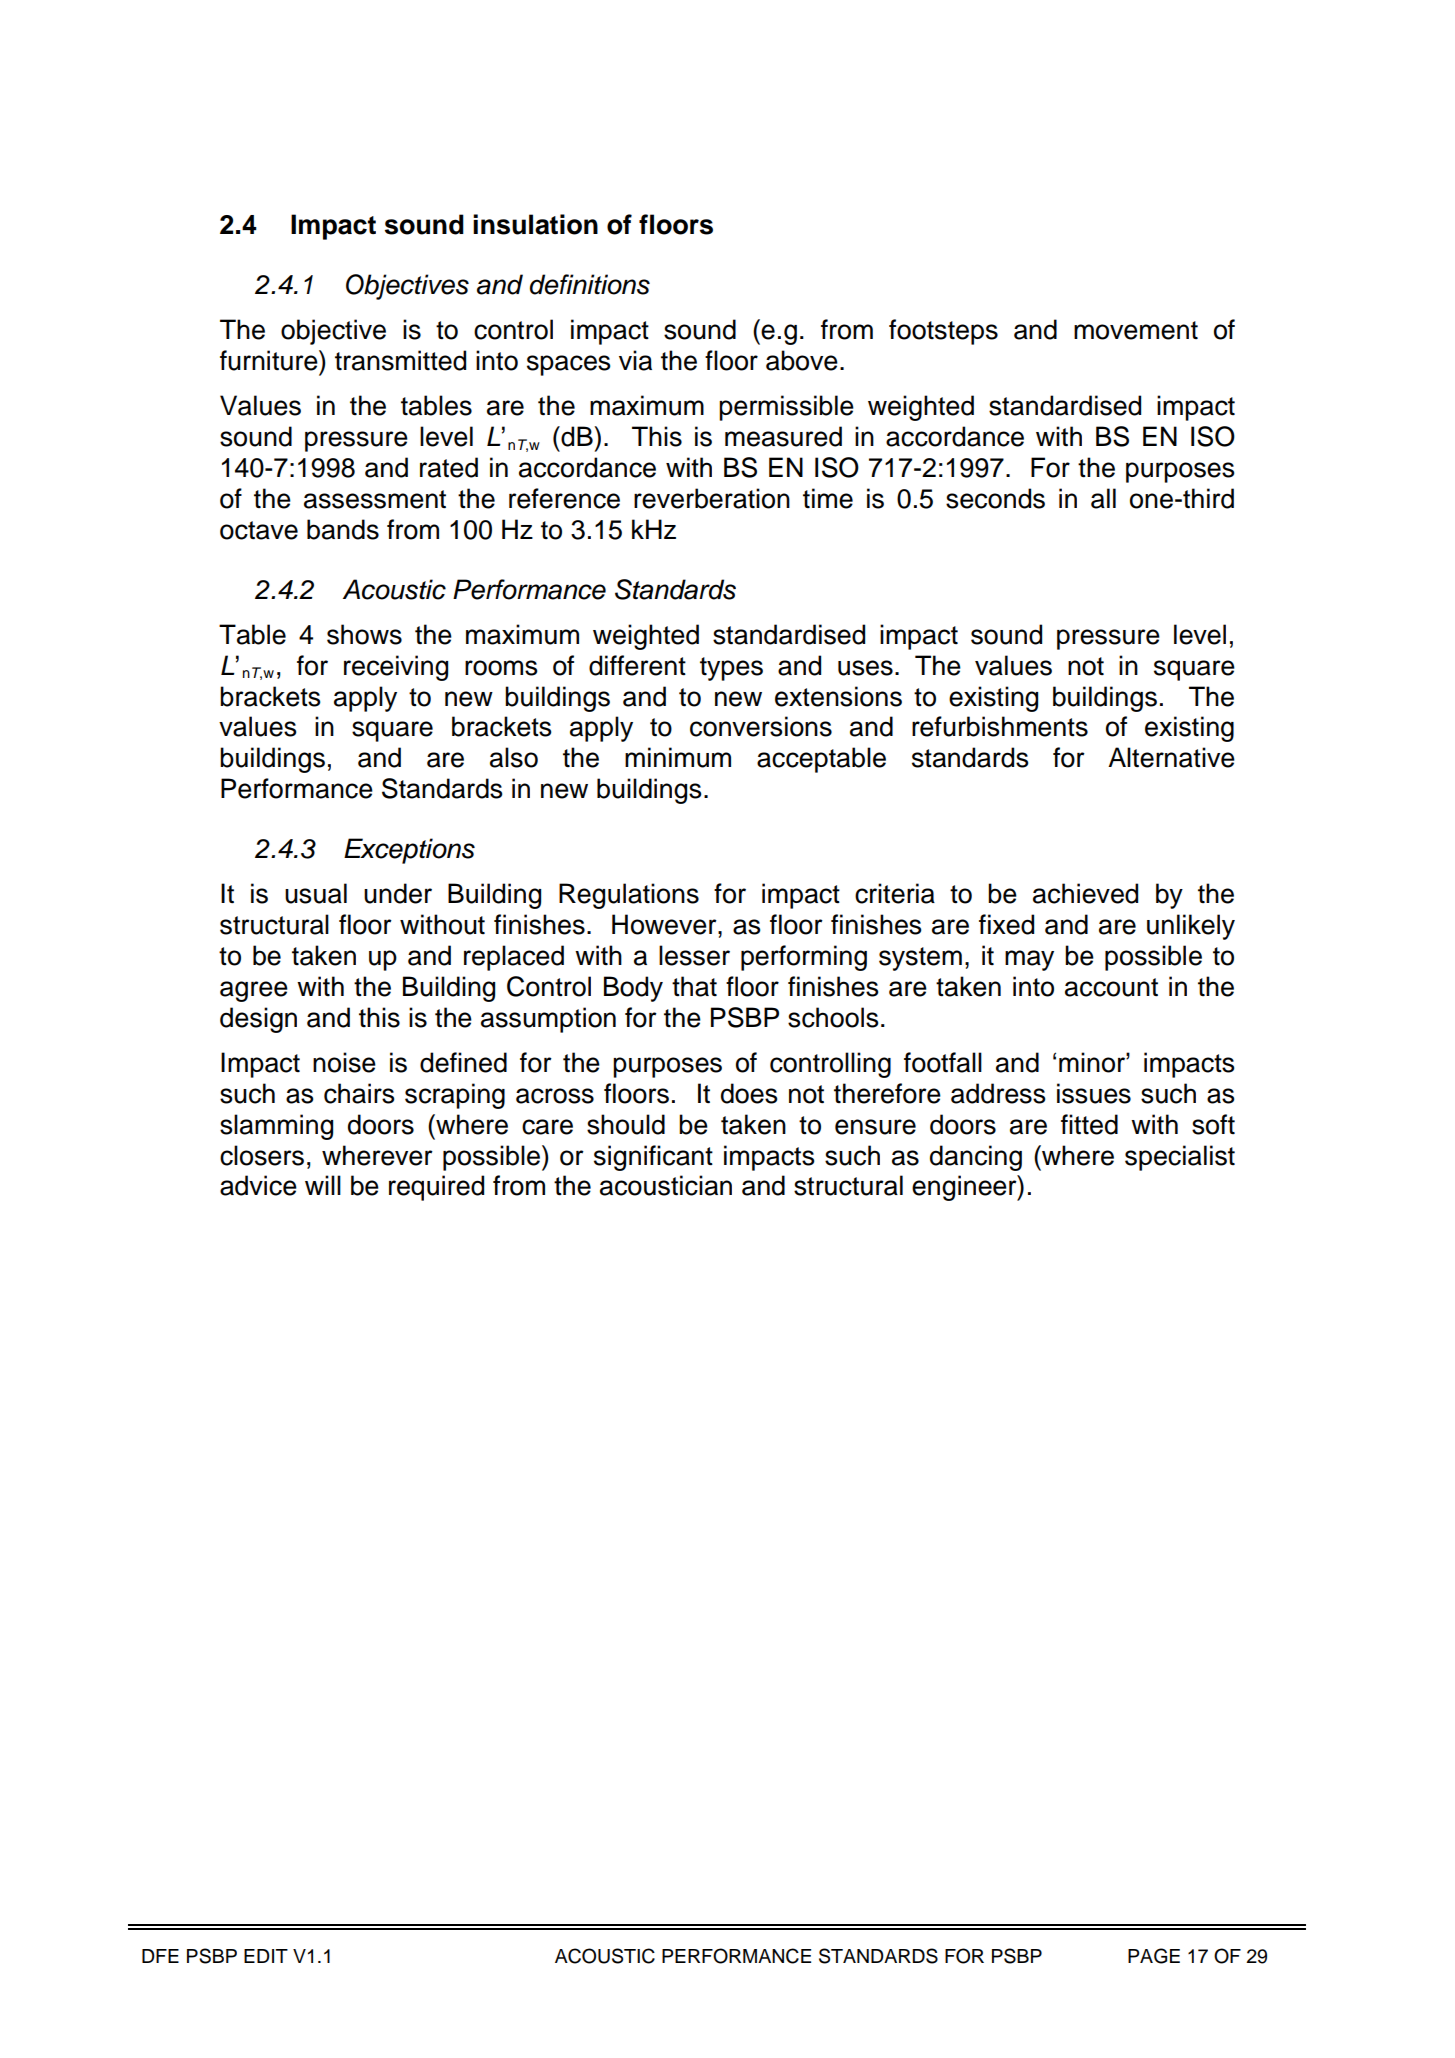 The width and height of the screenshot is (1455, 2058). I want to click on above, so click(802, 360).
